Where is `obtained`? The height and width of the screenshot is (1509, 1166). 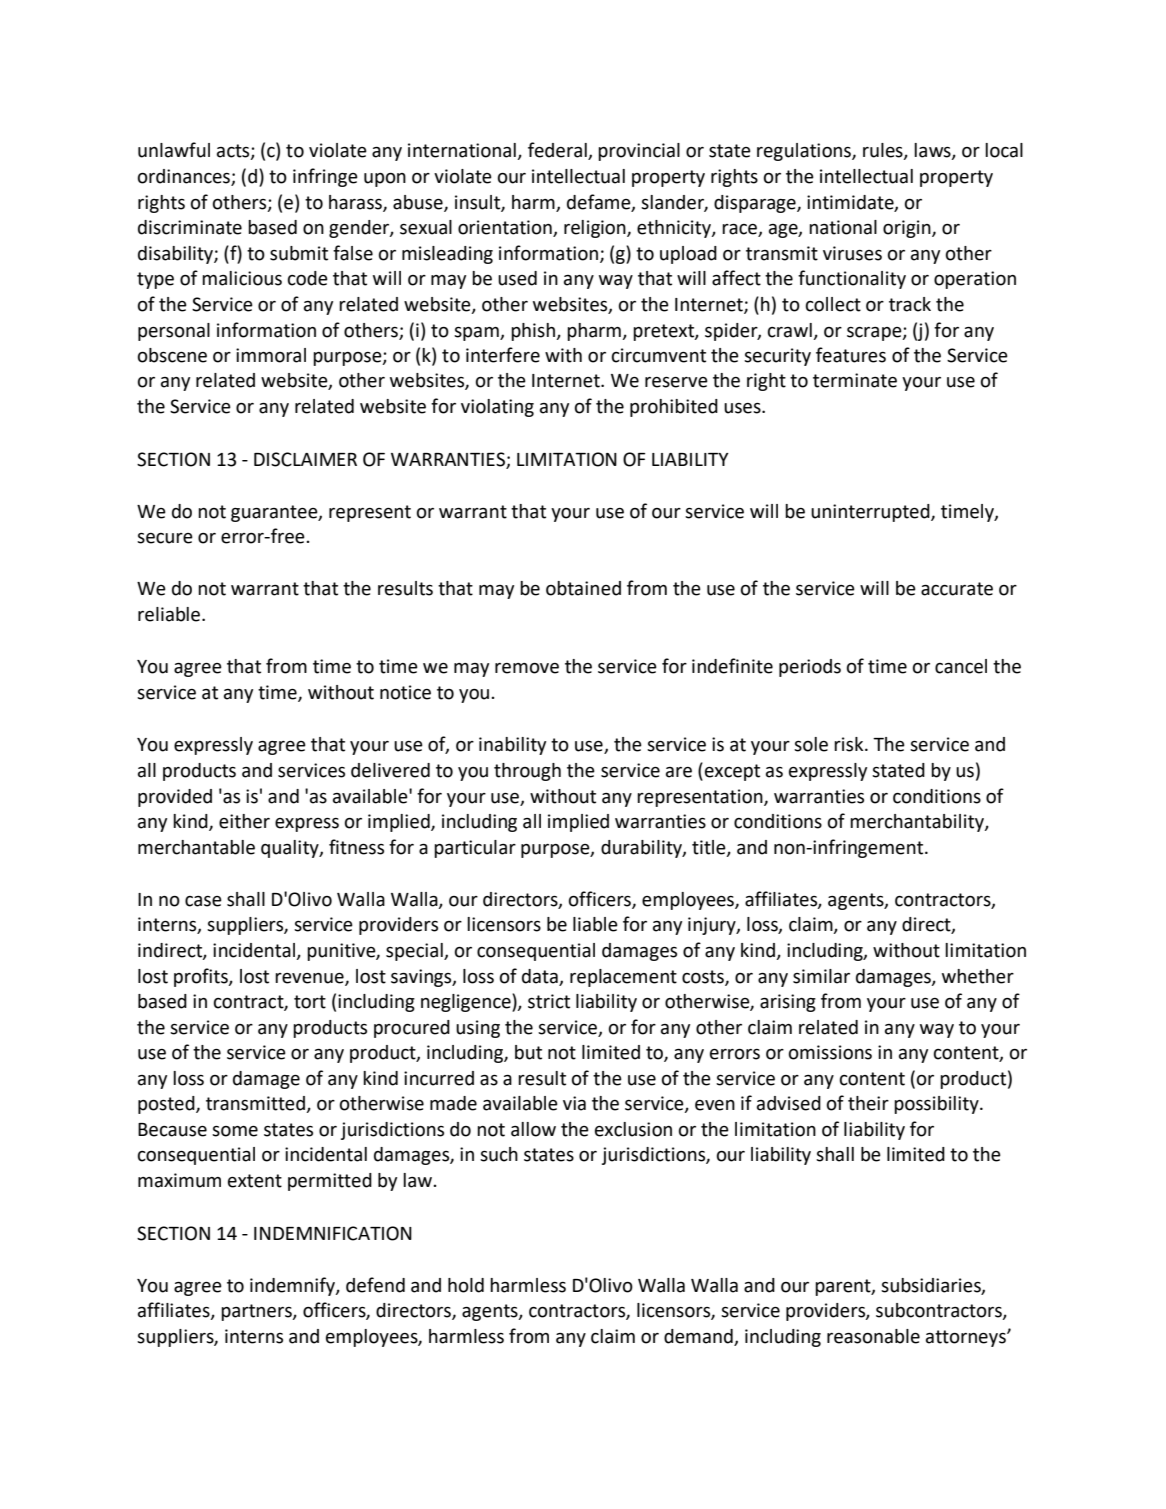 obtained is located at coordinates (583, 588).
